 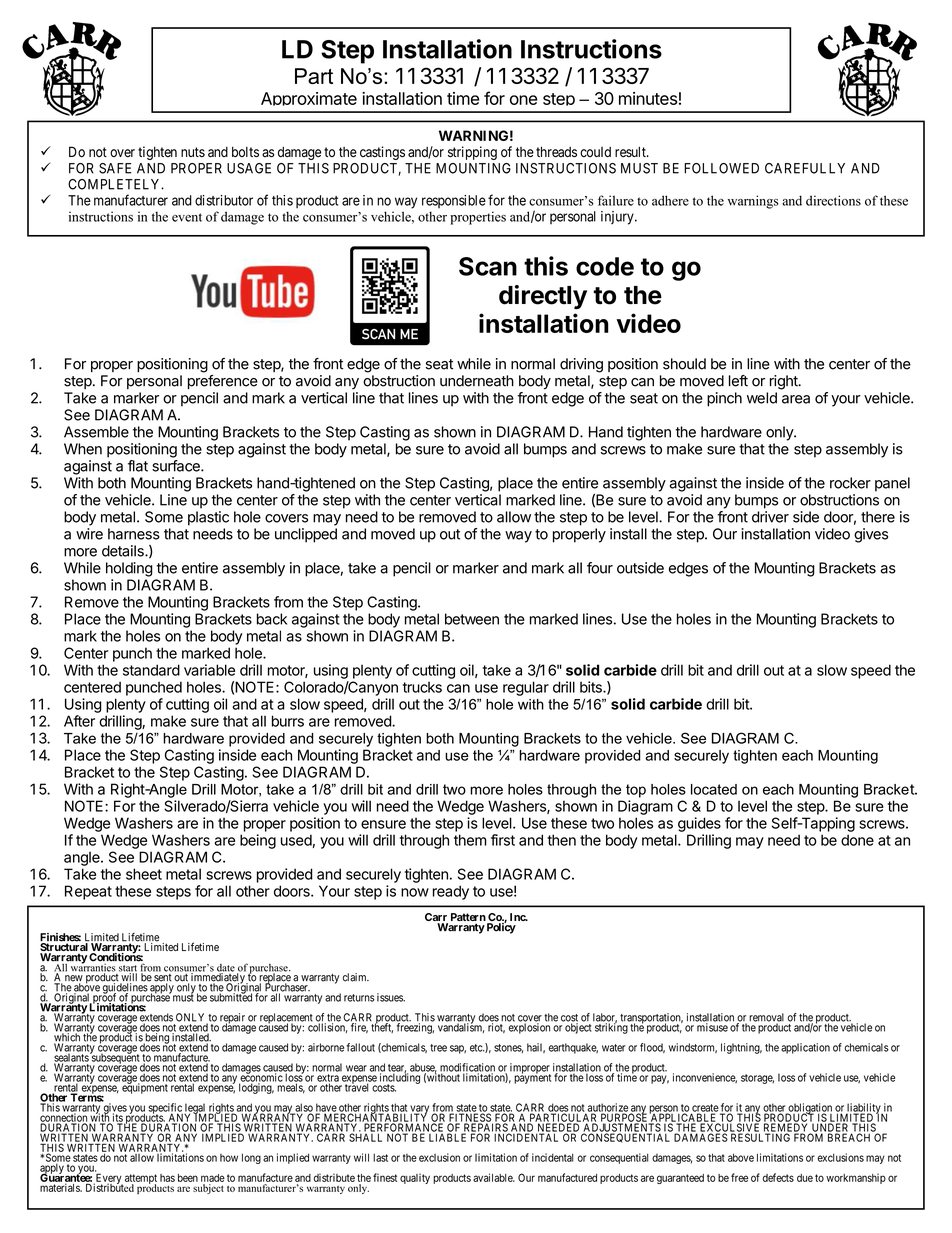 What do you see at coordinates (770, 517) in the screenshot?
I see `driver` at bounding box center [770, 517].
